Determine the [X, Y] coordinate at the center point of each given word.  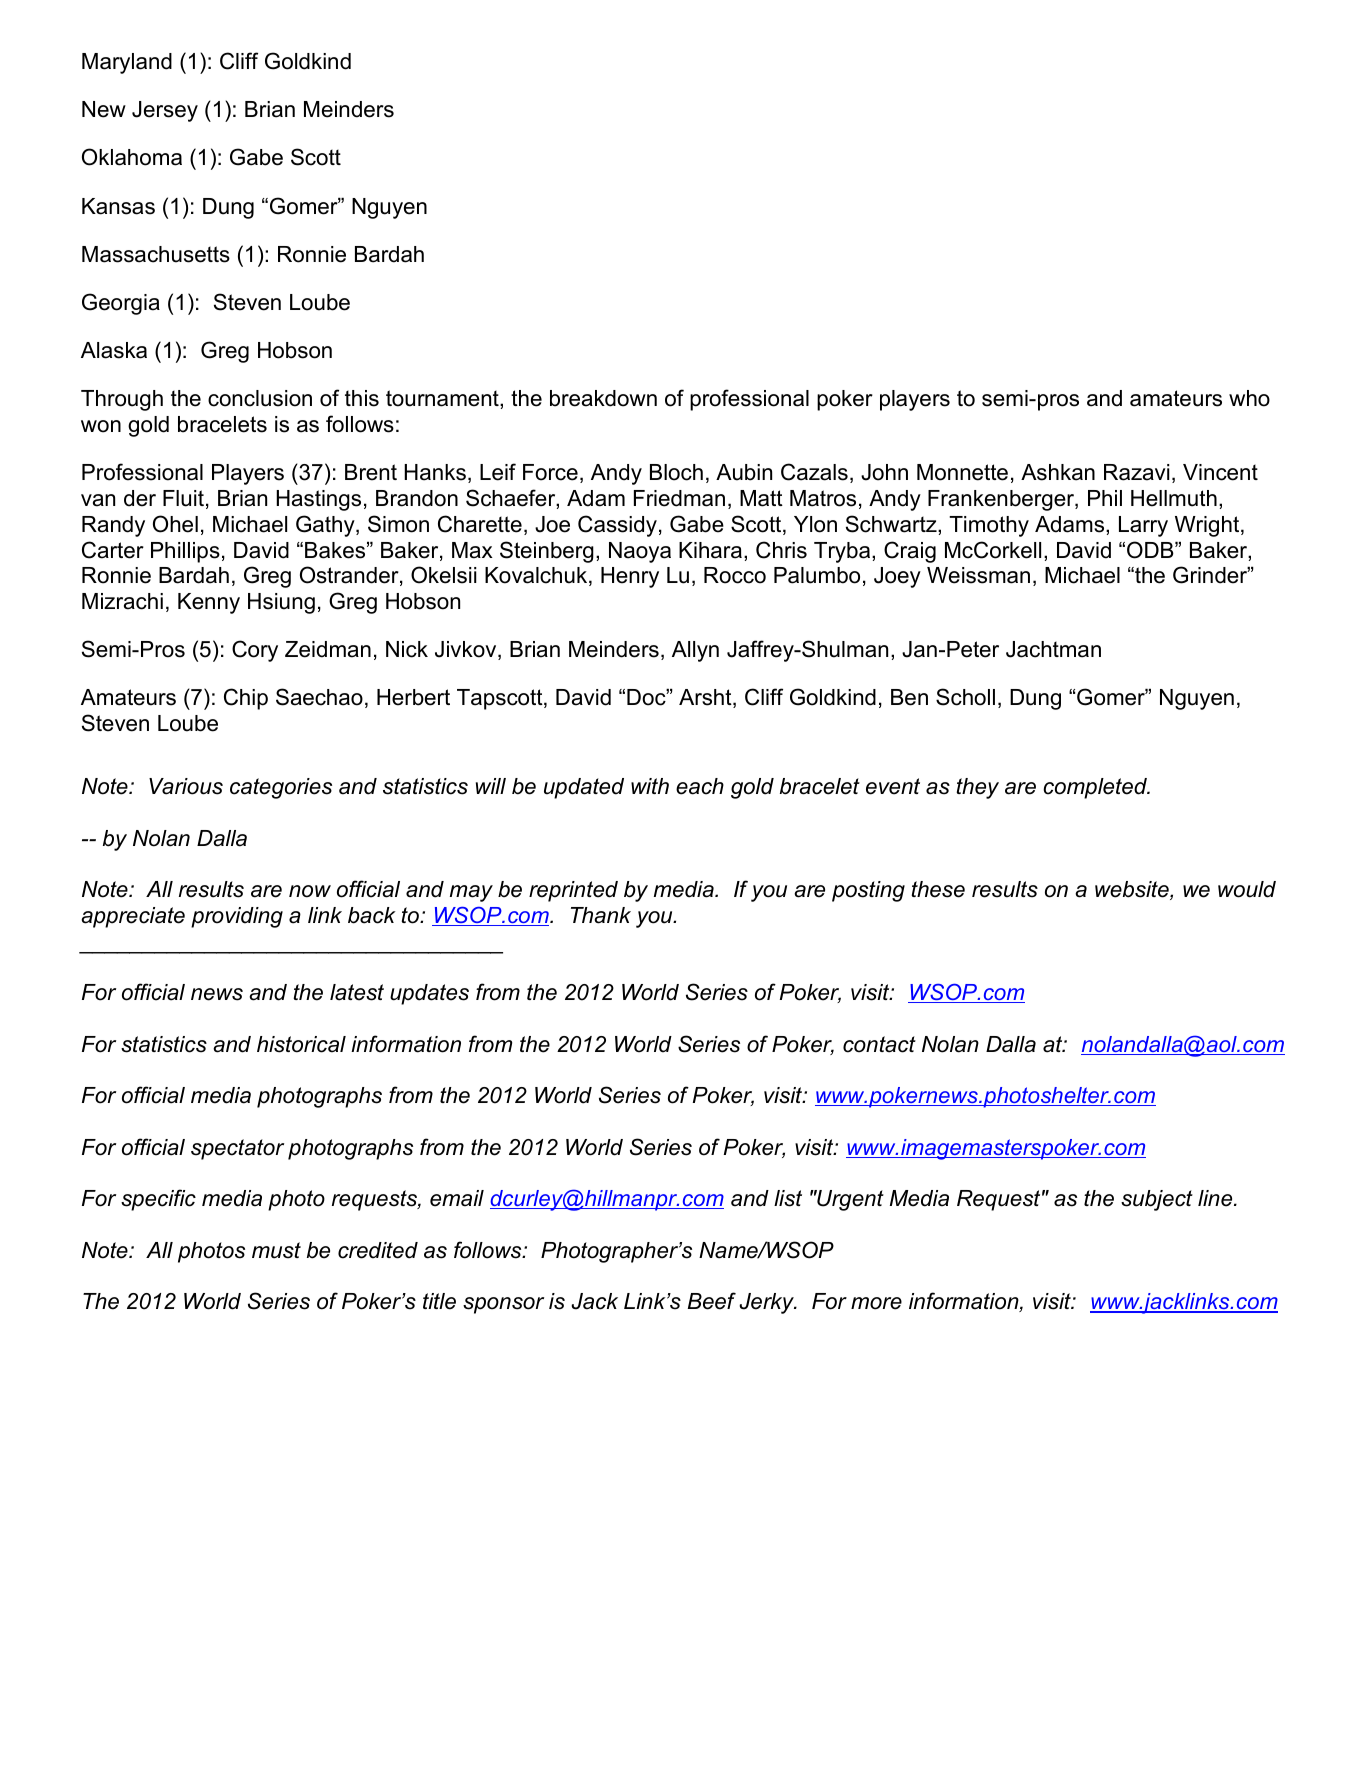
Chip [246, 699]
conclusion [260, 398]
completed [1096, 788]
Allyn [695, 651]
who [1249, 398]
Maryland [127, 63]
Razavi [1137, 472]
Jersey [165, 111]
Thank [601, 915]
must [276, 1250]
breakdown [603, 398]
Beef [712, 1301]
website [1133, 890]
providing [237, 917]
